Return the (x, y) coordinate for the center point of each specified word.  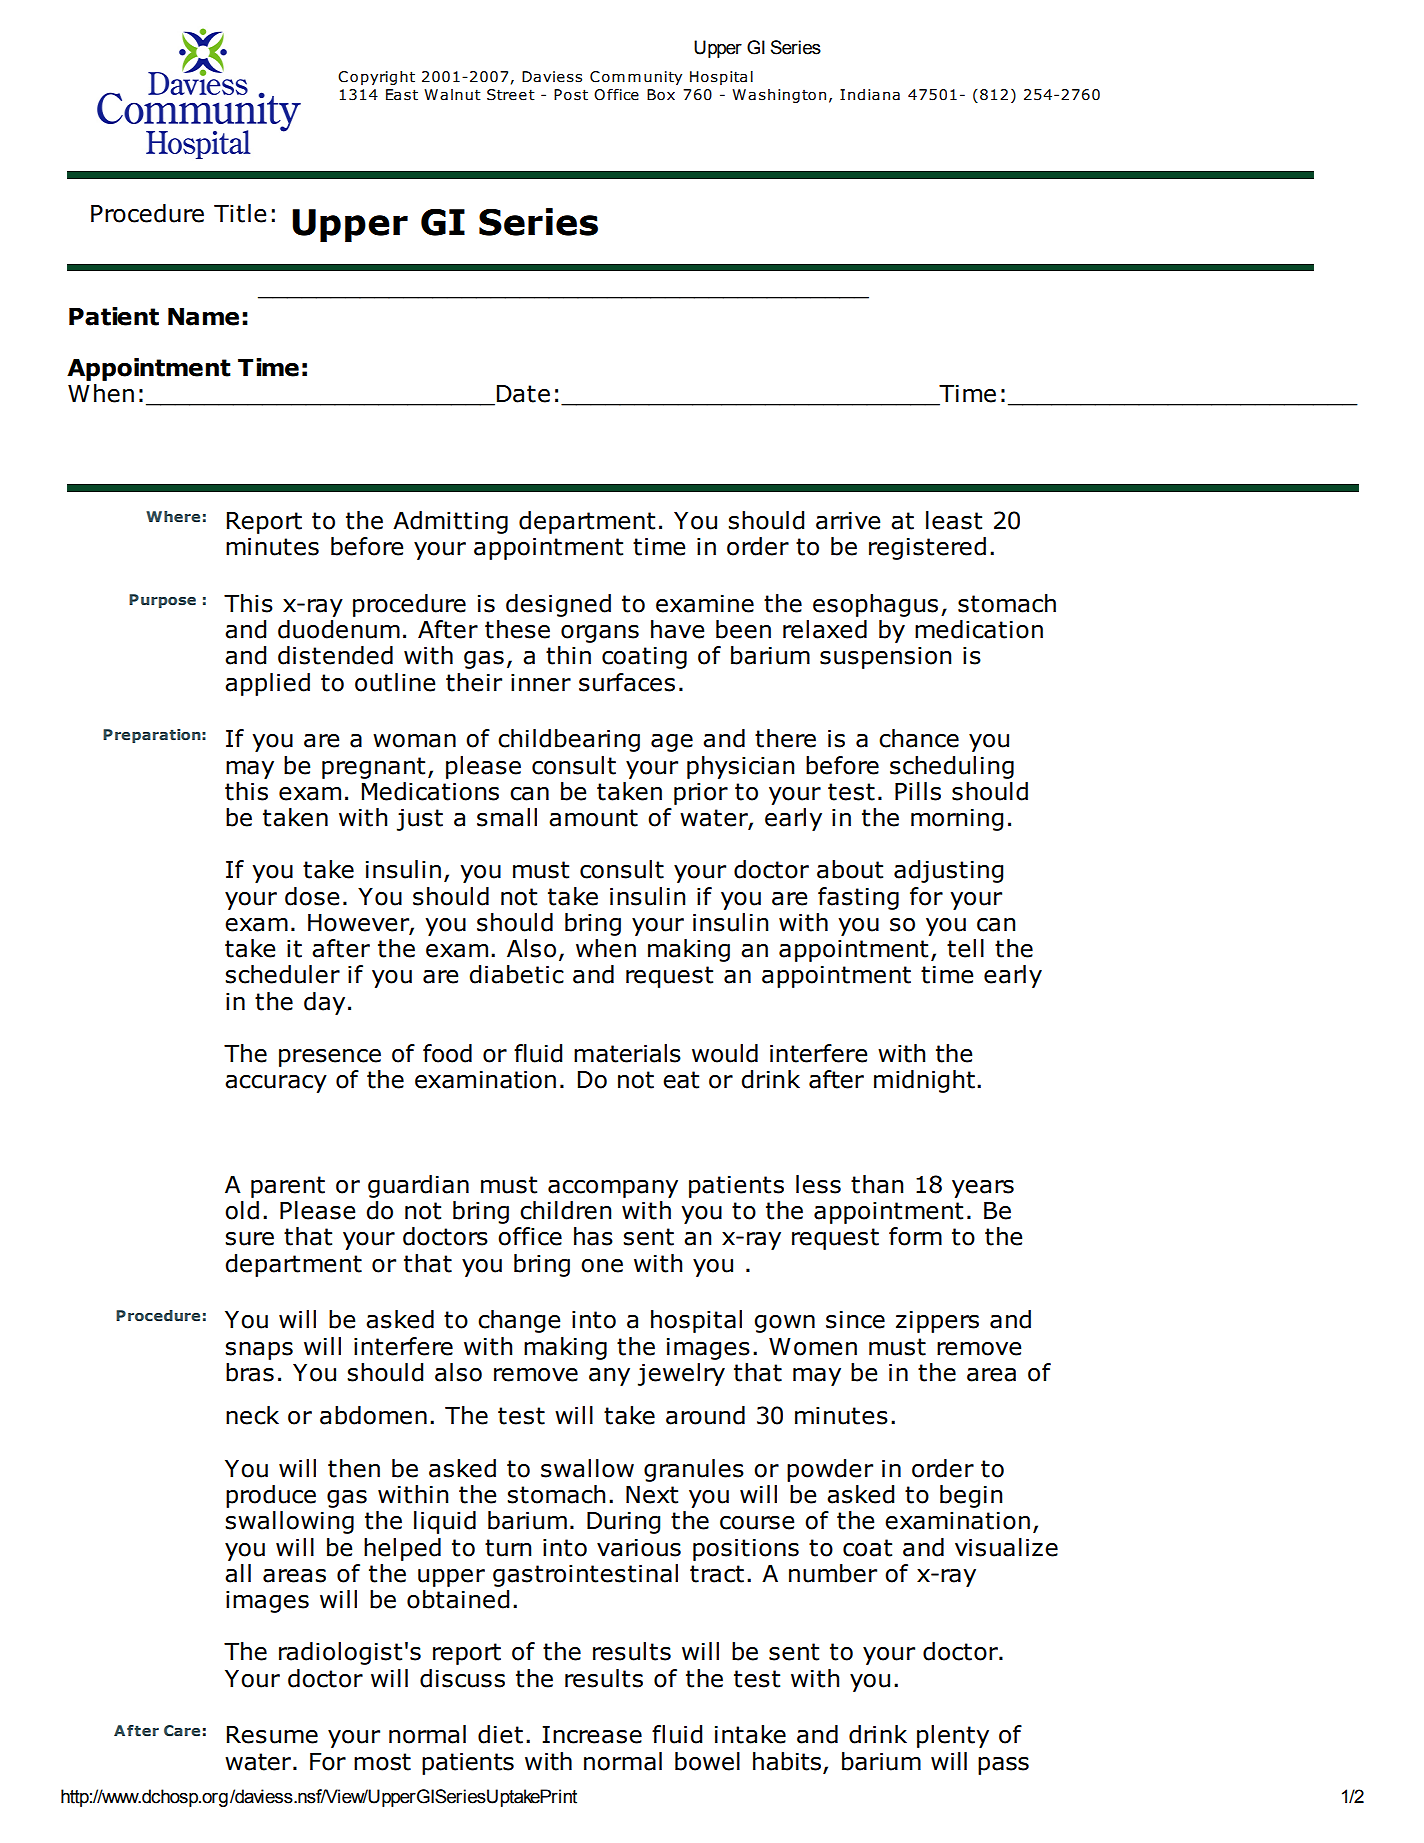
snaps (259, 1351)
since (855, 1320)
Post (571, 95)
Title (240, 213)
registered (927, 548)
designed (558, 605)
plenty (953, 1736)
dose (312, 896)
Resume (272, 1735)
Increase (592, 1735)
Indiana (870, 95)
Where (173, 516)
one (602, 1266)
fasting (858, 898)
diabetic (516, 974)
